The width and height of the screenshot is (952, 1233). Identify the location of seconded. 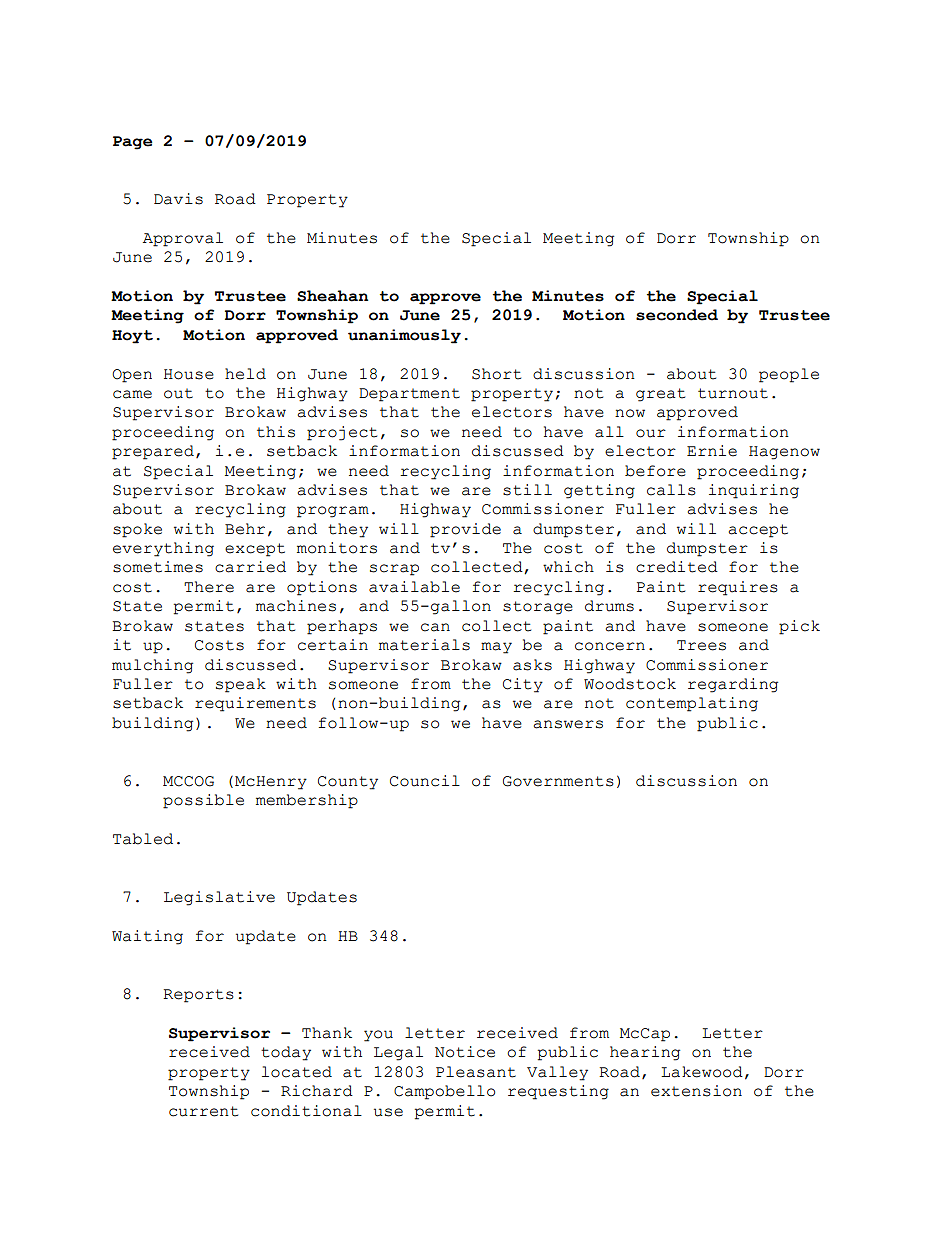
(677, 315).
